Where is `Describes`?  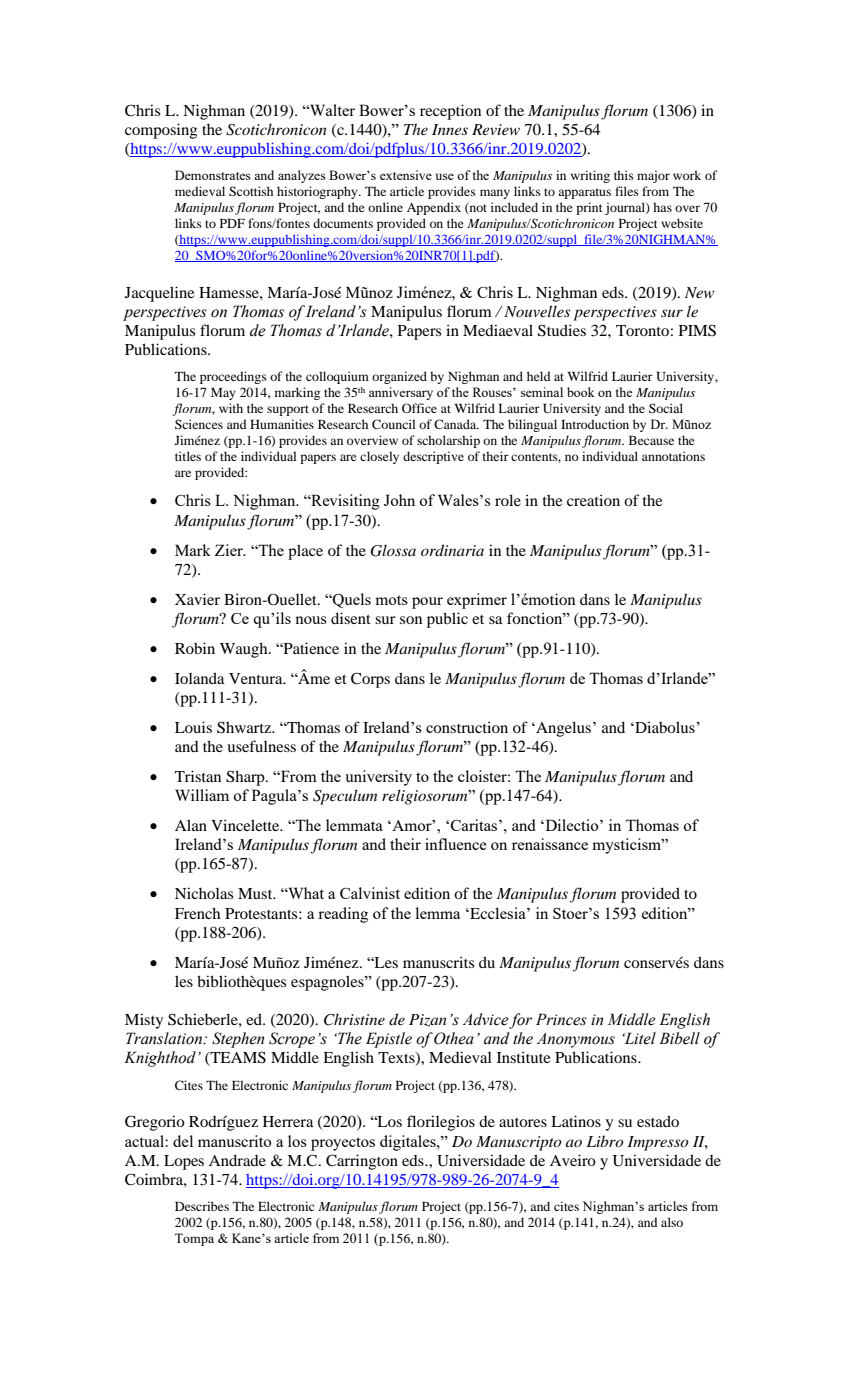 Describes is located at coordinates (202, 1206).
